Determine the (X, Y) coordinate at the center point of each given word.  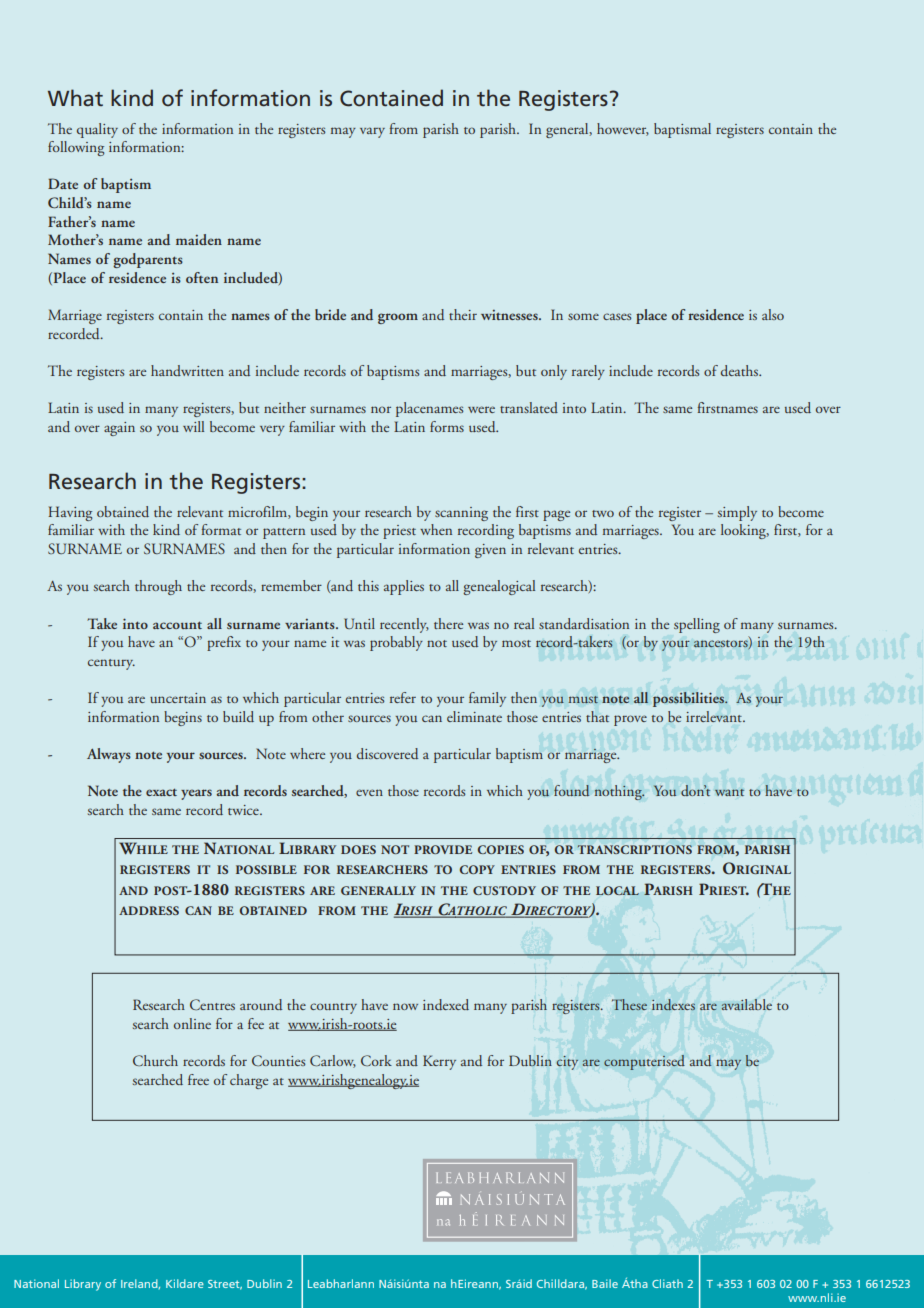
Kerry (439, 1062)
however (623, 129)
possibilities (689, 699)
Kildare (185, 1283)
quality (97, 130)
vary (372, 132)
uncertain (178, 698)
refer (403, 697)
